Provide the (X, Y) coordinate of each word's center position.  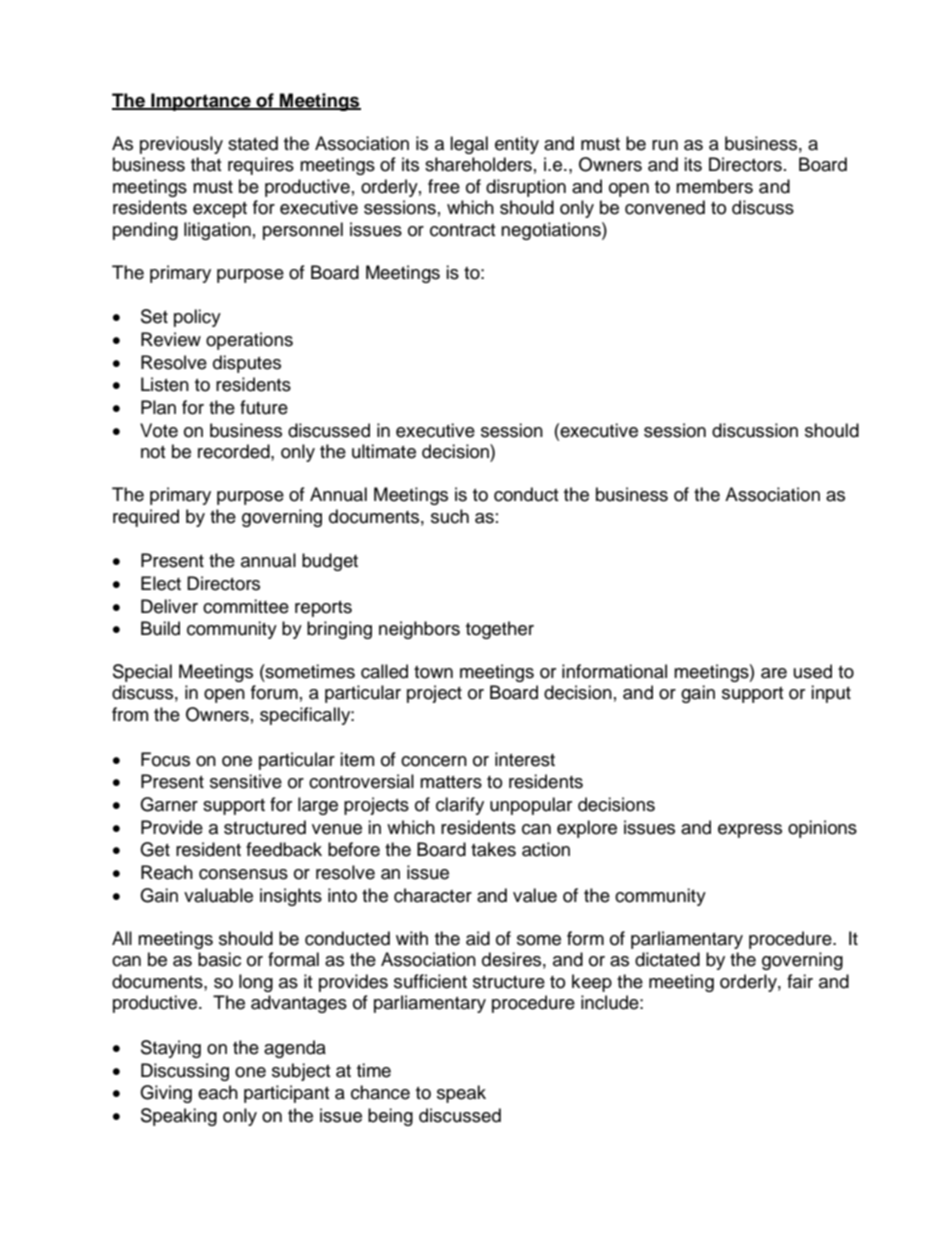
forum (274, 692)
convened (665, 207)
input (831, 694)
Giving (166, 1094)
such (450, 516)
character (433, 895)
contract (462, 230)
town (433, 672)
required (146, 518)
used (813, 671)
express (750, 831)
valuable (218, 895)
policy (197, 318)
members (714, 186)
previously (181, 145)
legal (469, 145)
